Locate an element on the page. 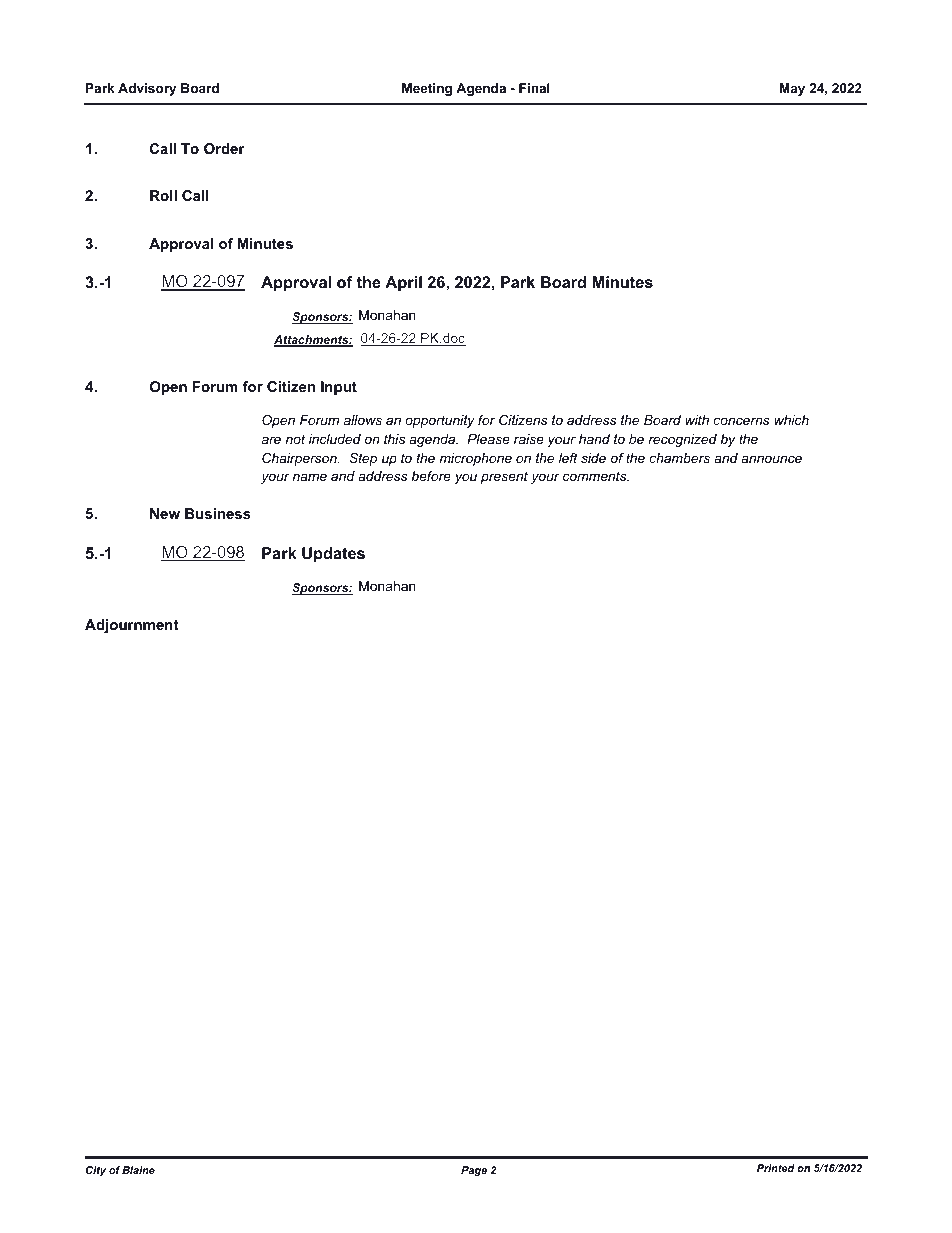 This page has height=1233, width=952. Printed is located at coordinates (776, 1168).
